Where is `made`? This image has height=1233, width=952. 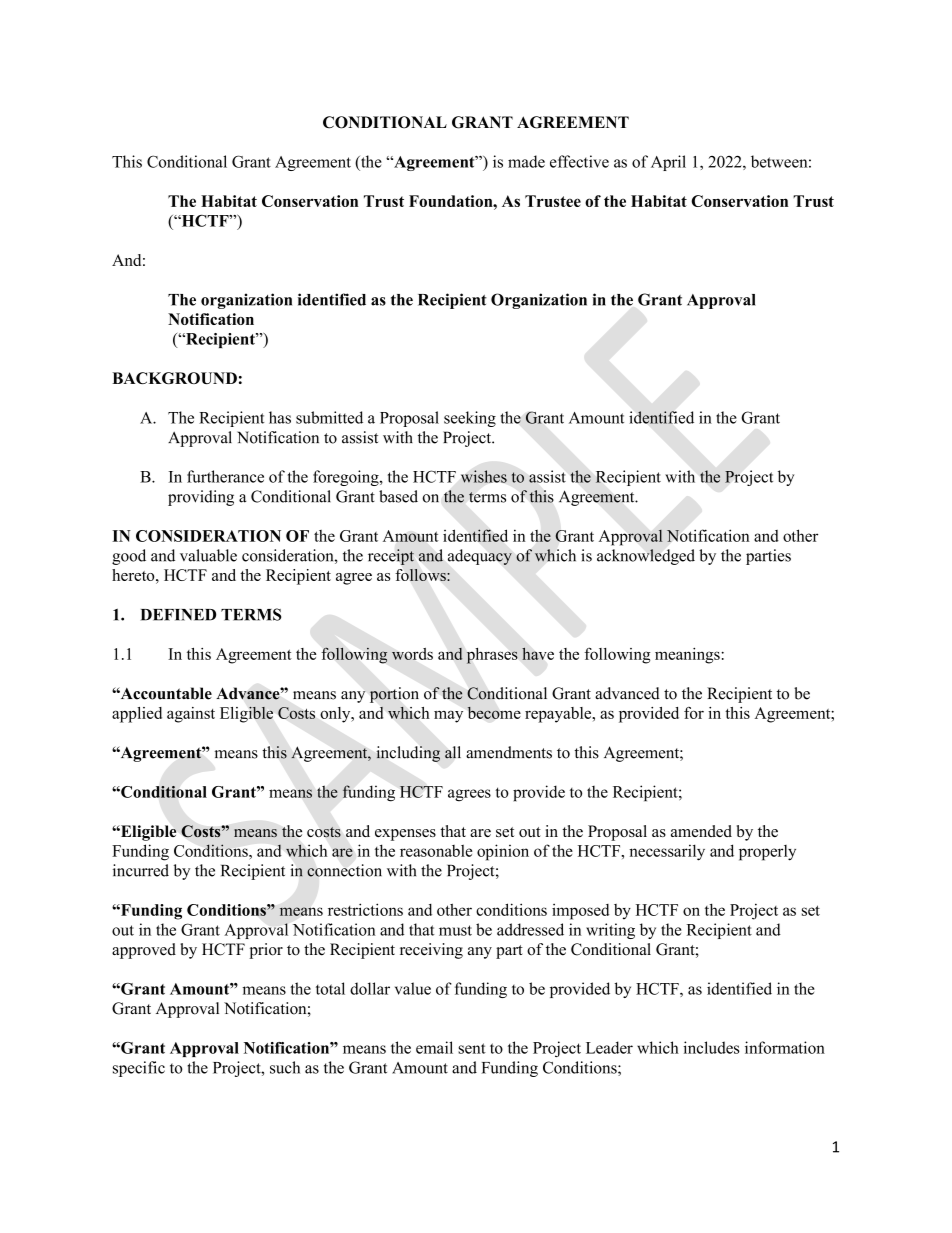 made is located at coordinates (526, 161).
